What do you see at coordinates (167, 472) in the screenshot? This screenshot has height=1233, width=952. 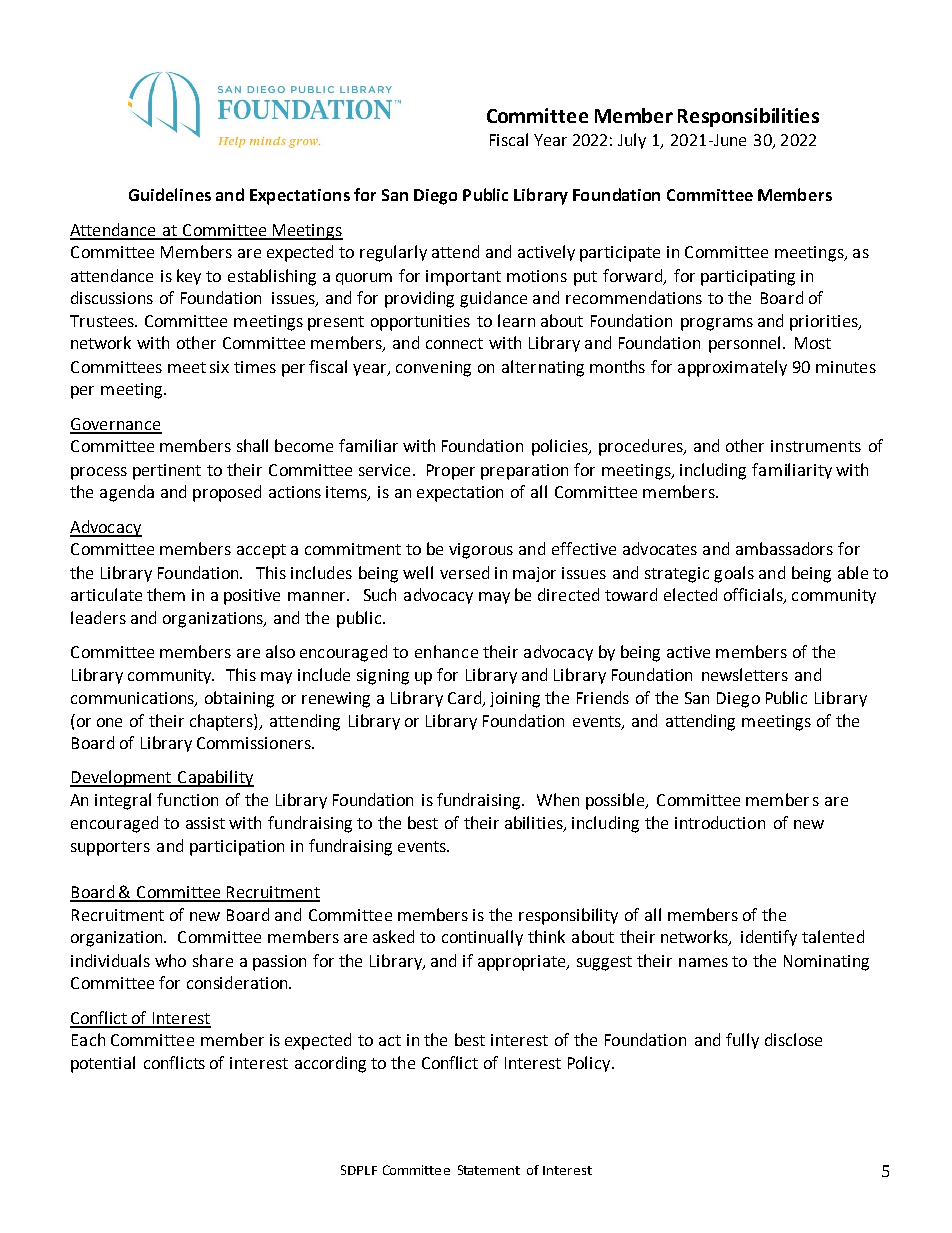 I see `pertinent` at bounding box center [167, 472].
